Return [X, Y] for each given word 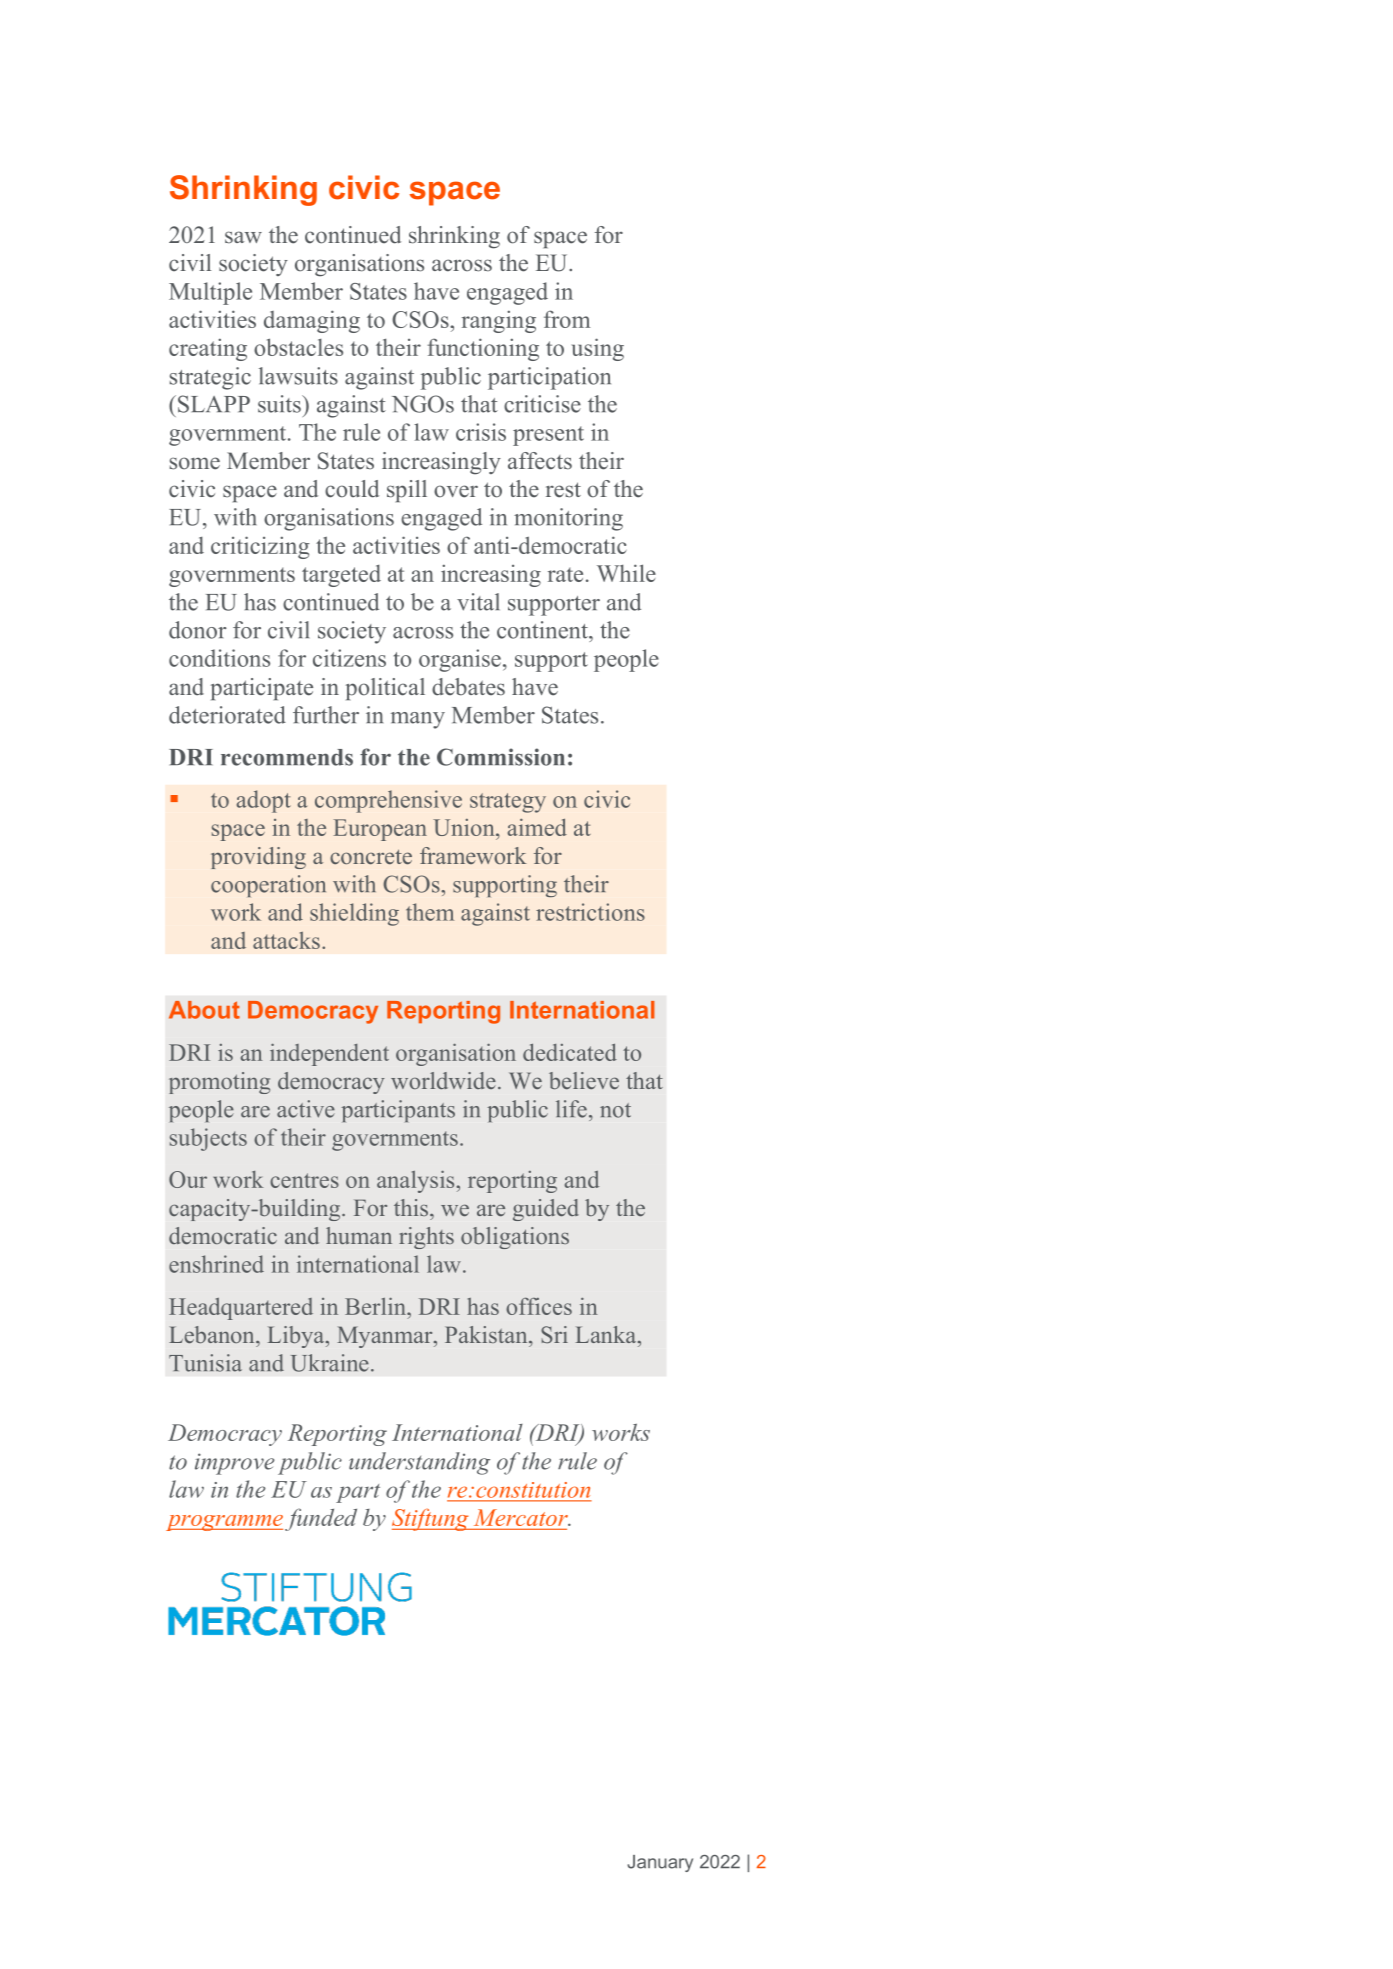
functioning [483, 349]
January [660, 1863]
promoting [219, 1083]
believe [584, 1080]
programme [224, 1523]
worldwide [443, 1080]
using [598, 349]
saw [243, 237]
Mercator [522, 1517]
